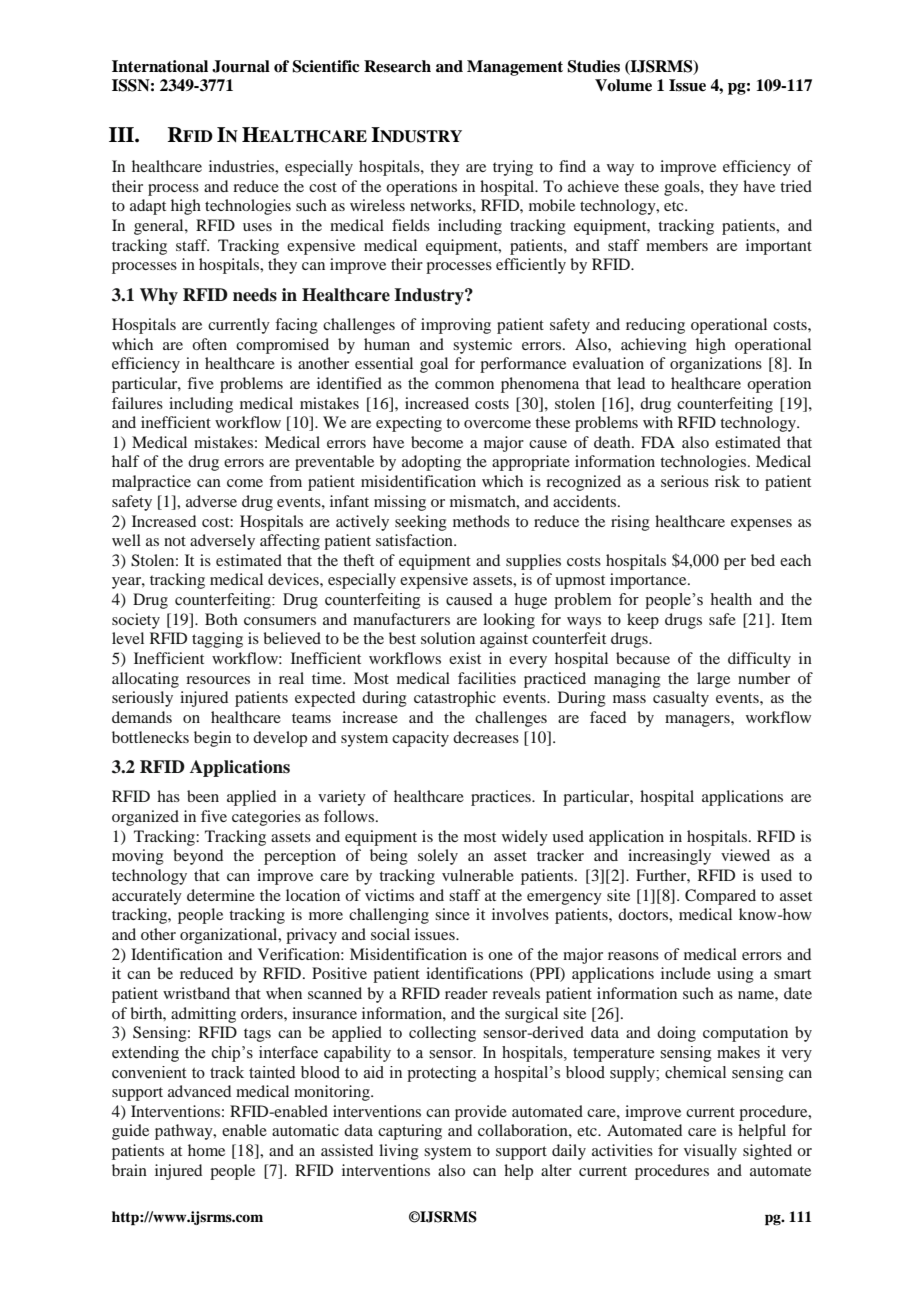 This screenshot has height=1308, width=924. I want to click on viewed, so click(745, 855).
